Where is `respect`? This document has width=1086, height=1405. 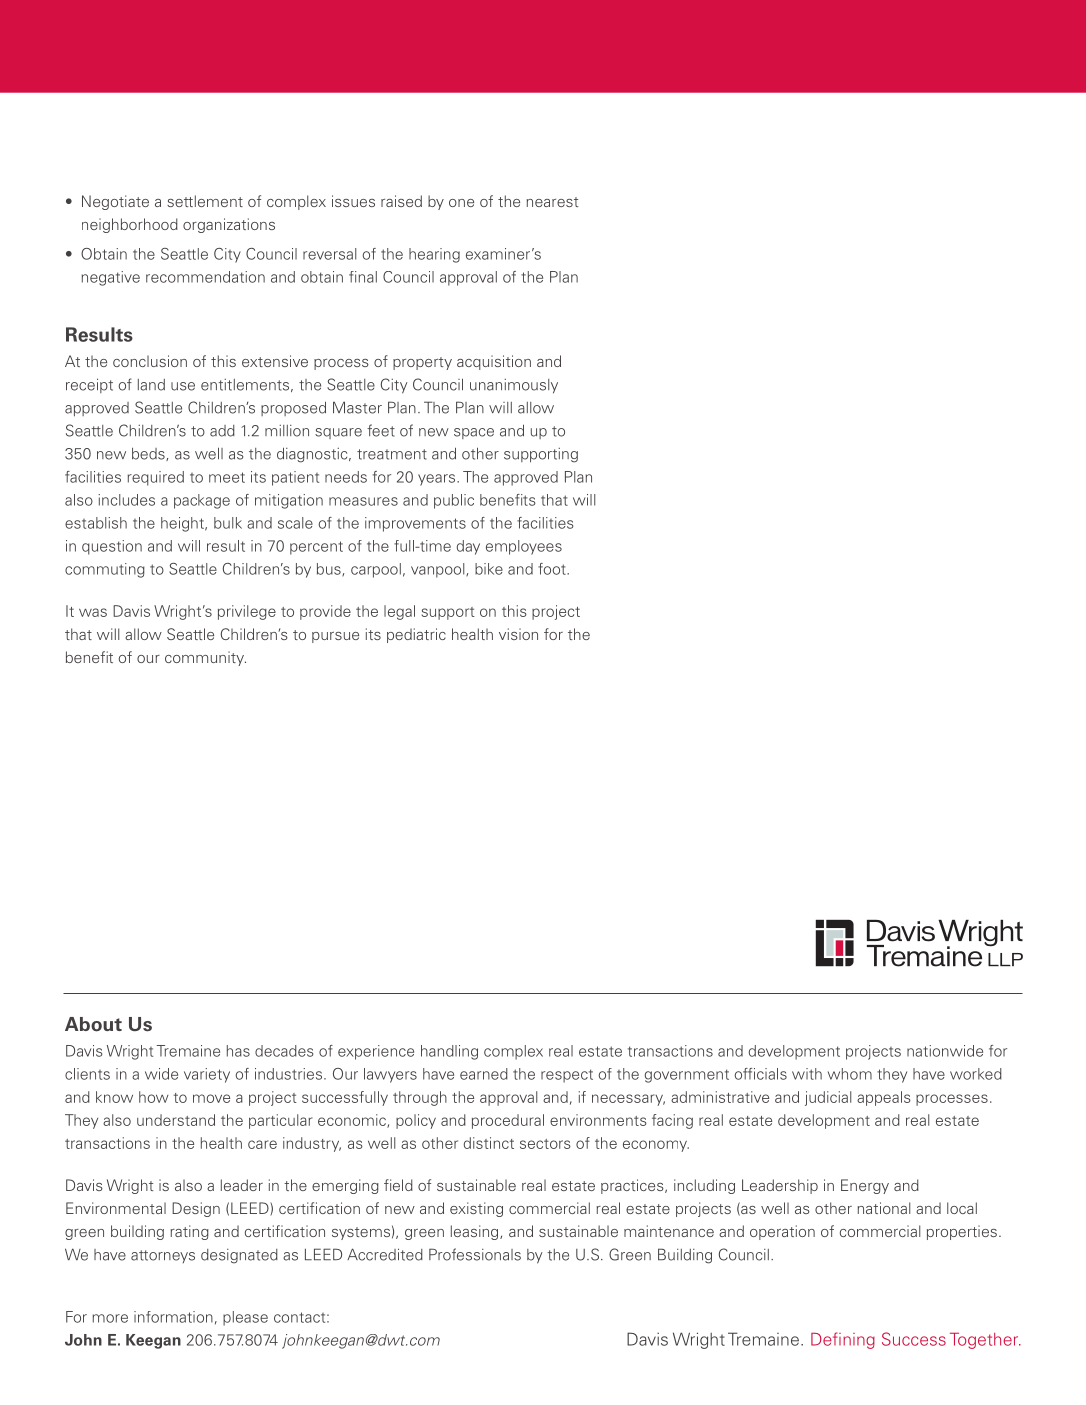 respect is located at coordinates (567, 1076).
